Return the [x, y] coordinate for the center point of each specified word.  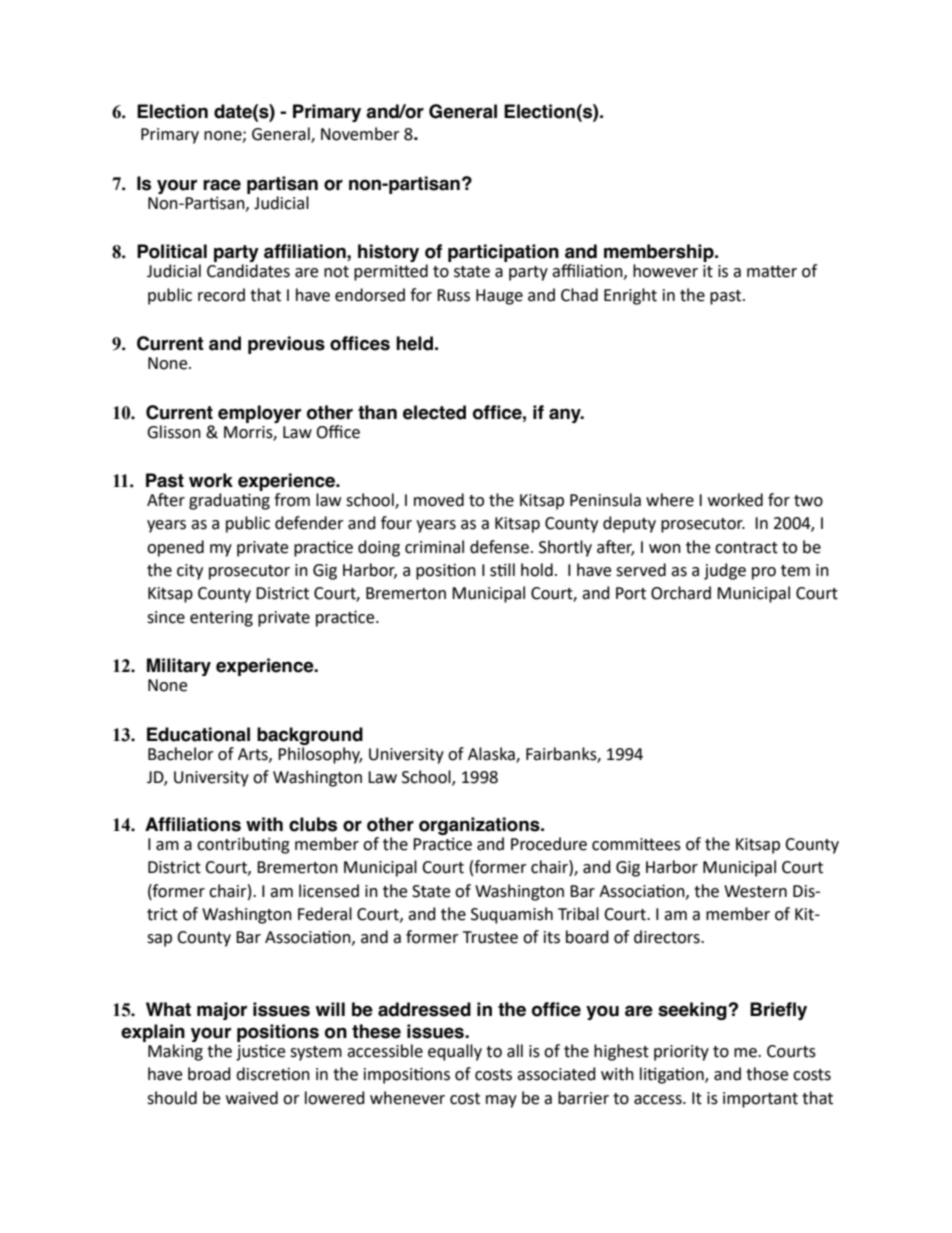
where [670, 500]
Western [755, 891]
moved [439, 500]
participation [503, 253]
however [665, 271]
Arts [254, 755]
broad [209, 1074]
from [292, 500]
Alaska [492, 754]
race [222, 185]
